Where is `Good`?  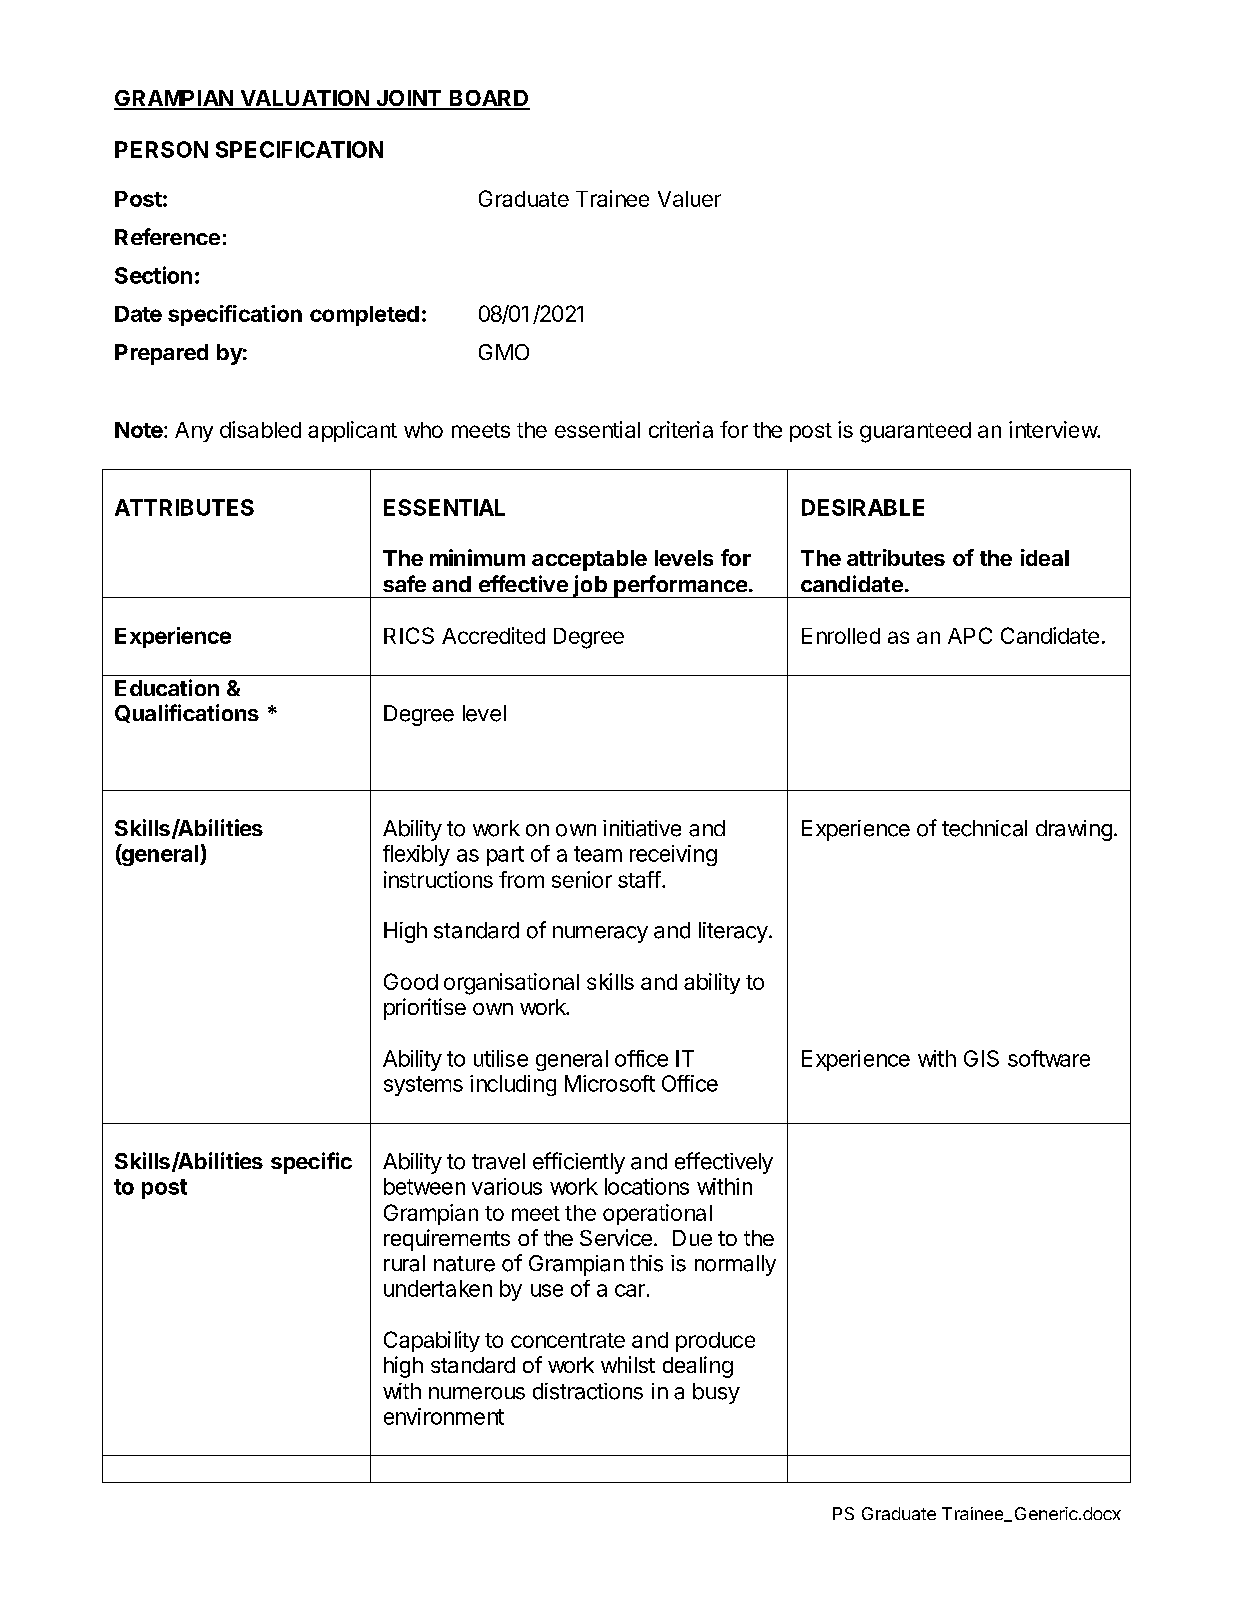
Good is located at coordinates (411, 981).
